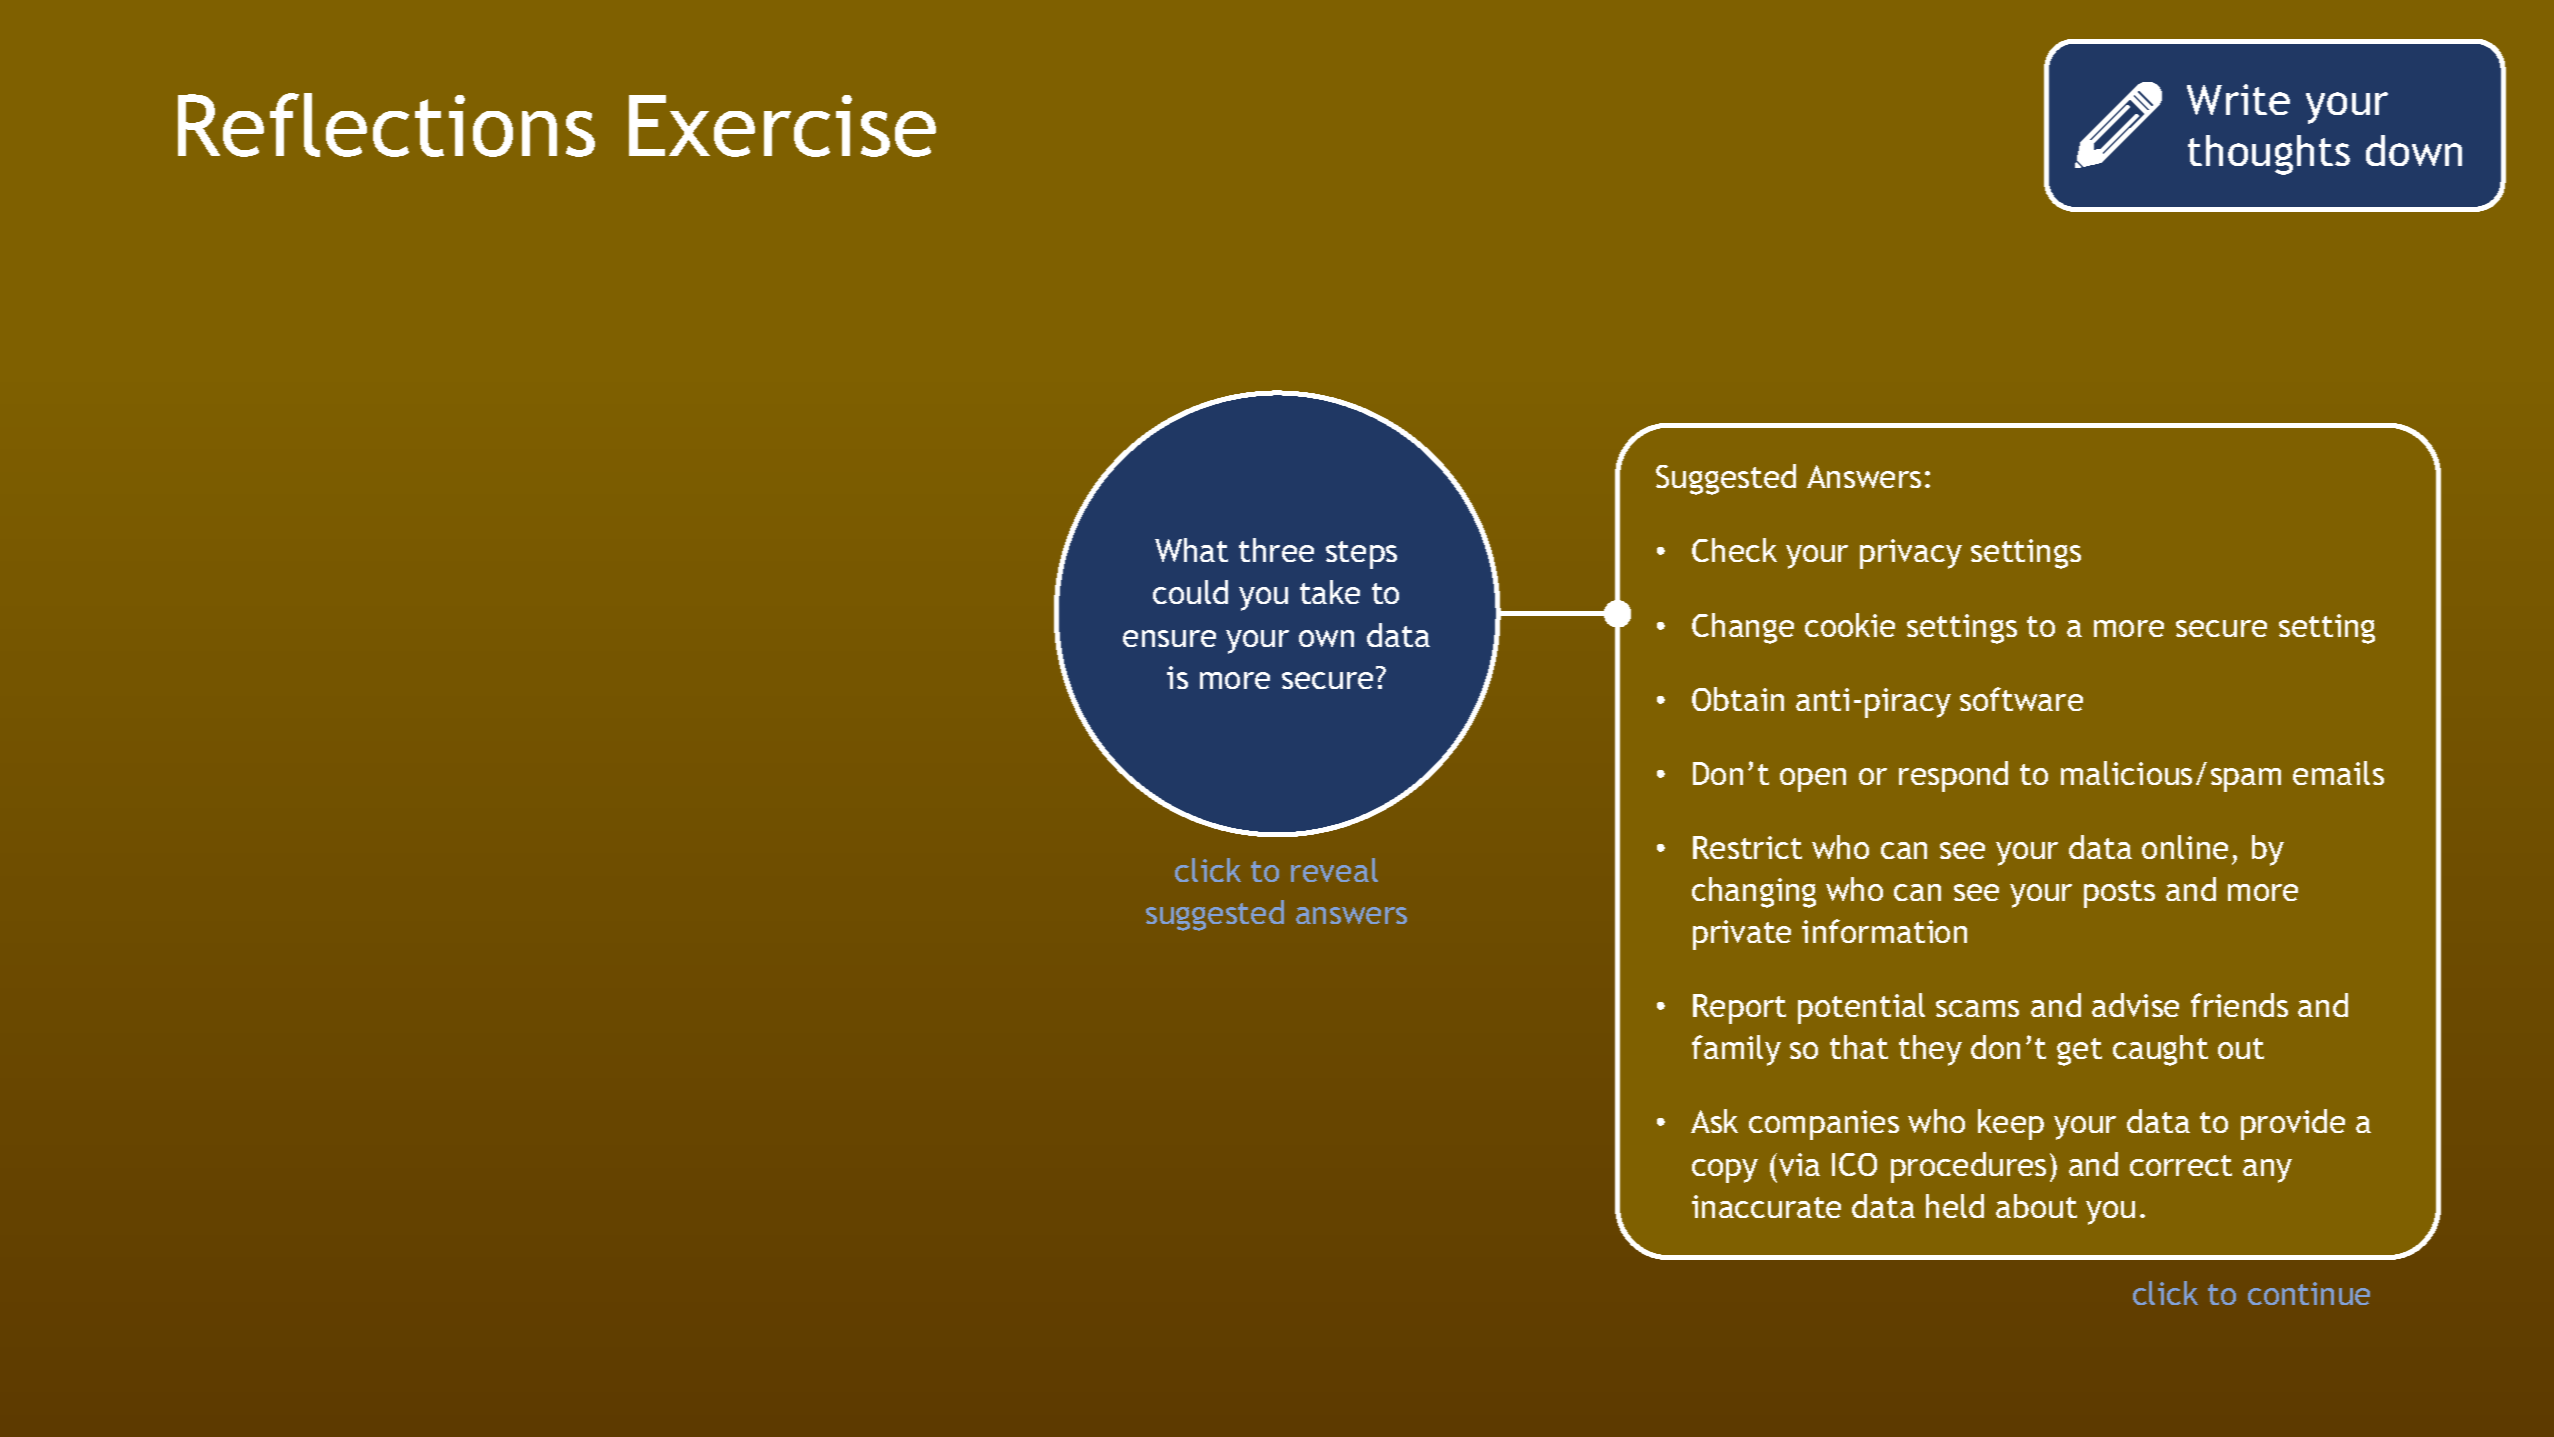 The height and width of the image is (1437, 2554). Describe the element at coordinates (1766, 1206) in the image. I see `inaccurate` at that location.
